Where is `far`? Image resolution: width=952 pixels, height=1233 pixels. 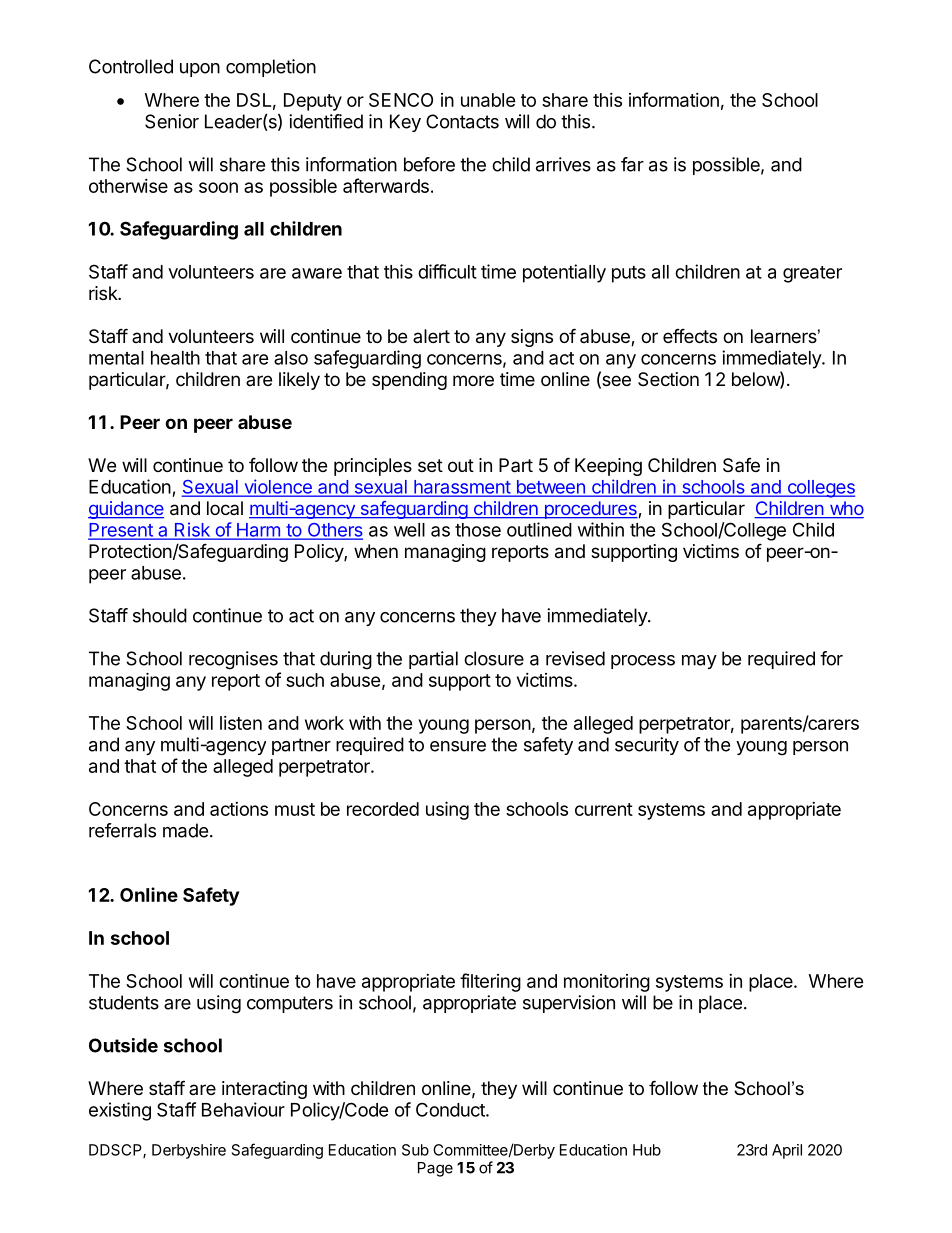 far is located at coordinates (632, 164).
